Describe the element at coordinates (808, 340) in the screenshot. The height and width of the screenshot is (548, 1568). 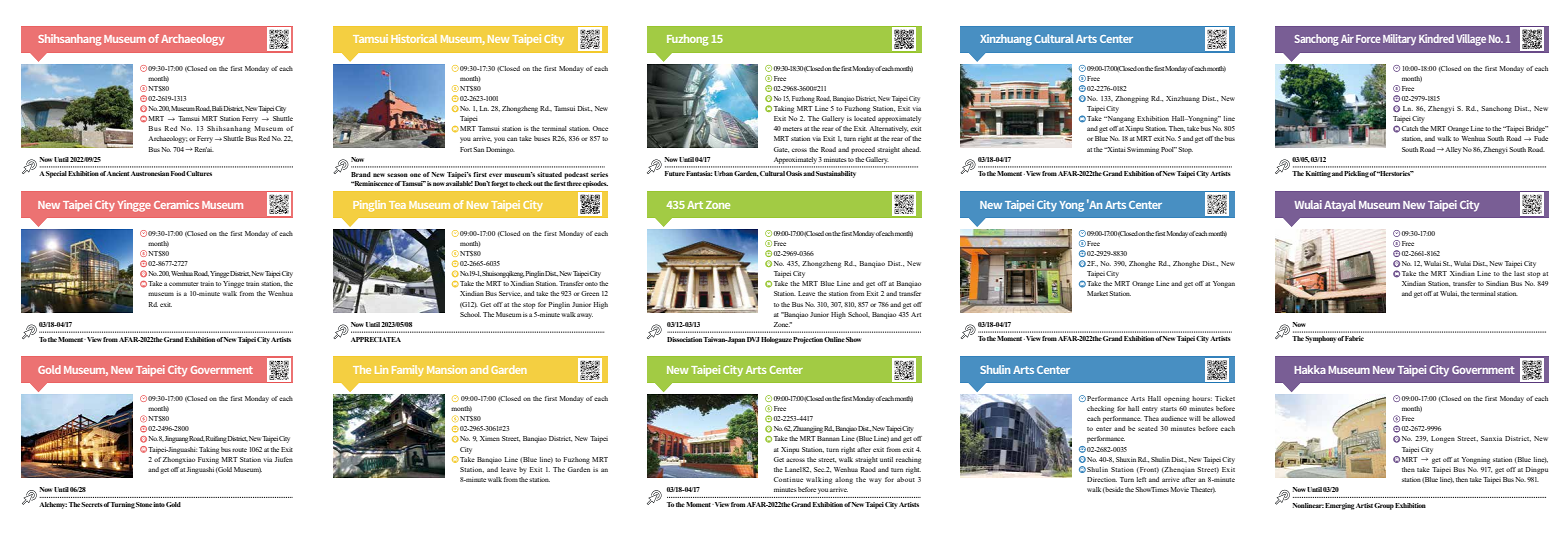
I see `Projection` at that location.
